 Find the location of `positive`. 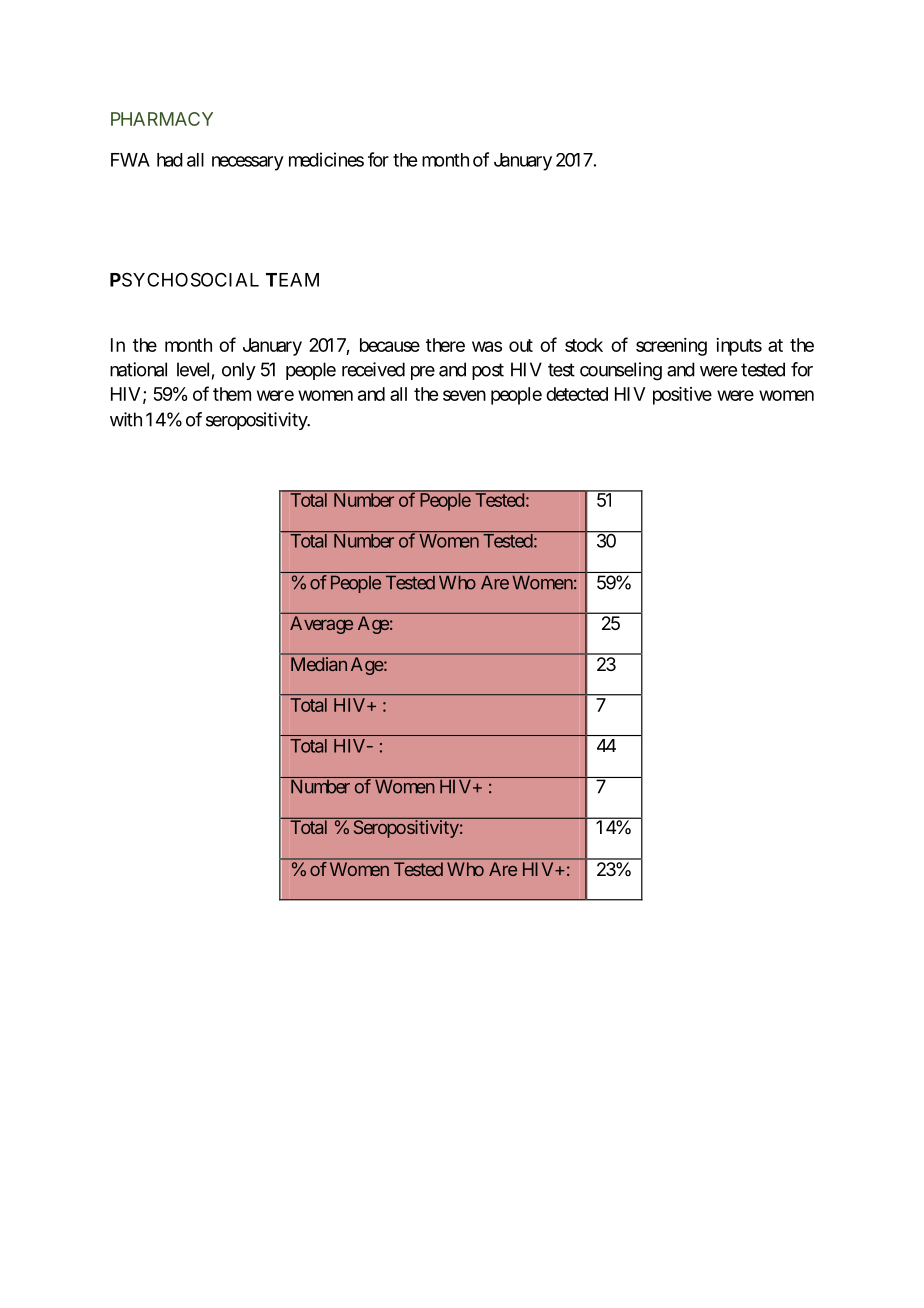

positive is located at coordinates (682, 396).
